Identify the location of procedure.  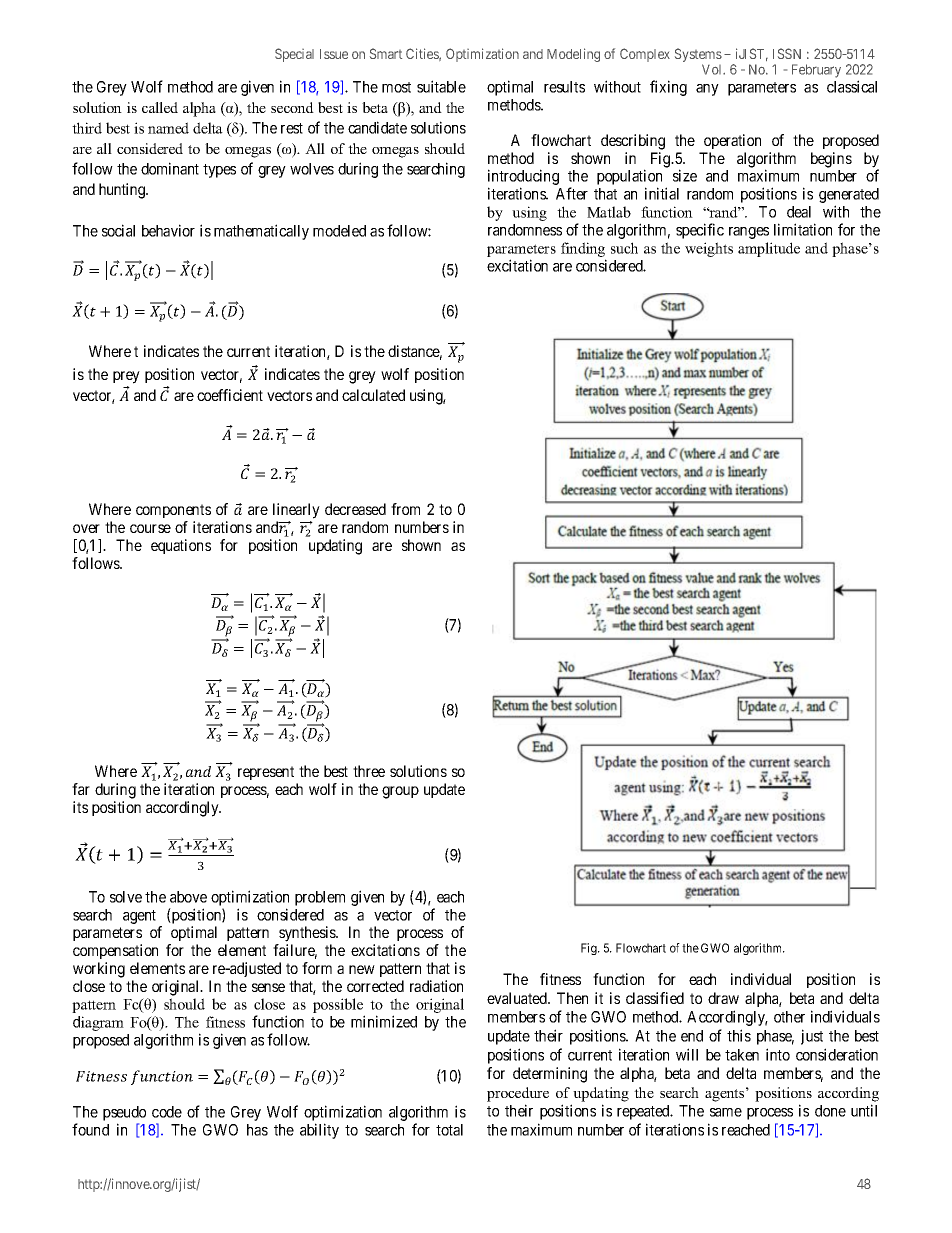
(518, 1094).
